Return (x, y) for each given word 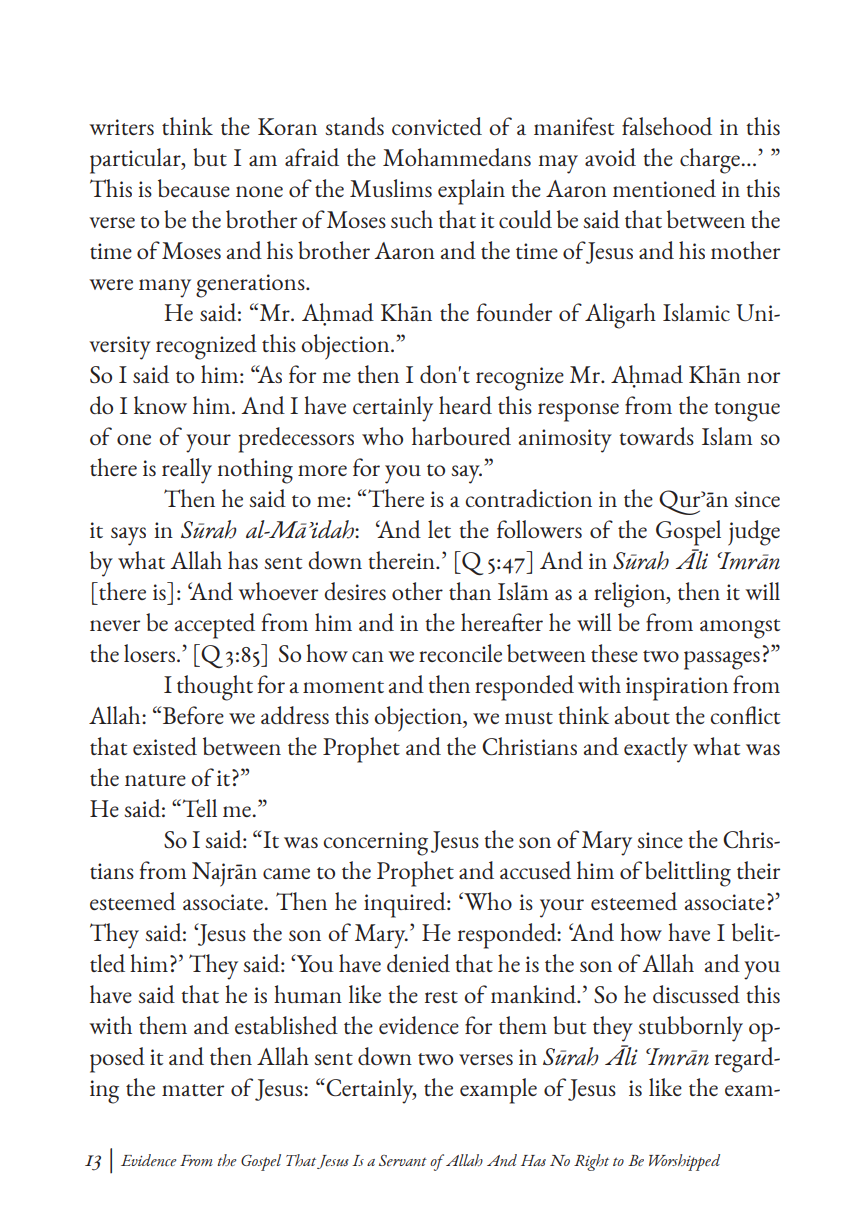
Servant (403, 1161)
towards (656, 436)
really (187, 471)
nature (155, 780)
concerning (375, 844)
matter (193, 1090)
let (439, 529)
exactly (656, 750)
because (194, 188)
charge (710, 161)
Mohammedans (457, 157)
